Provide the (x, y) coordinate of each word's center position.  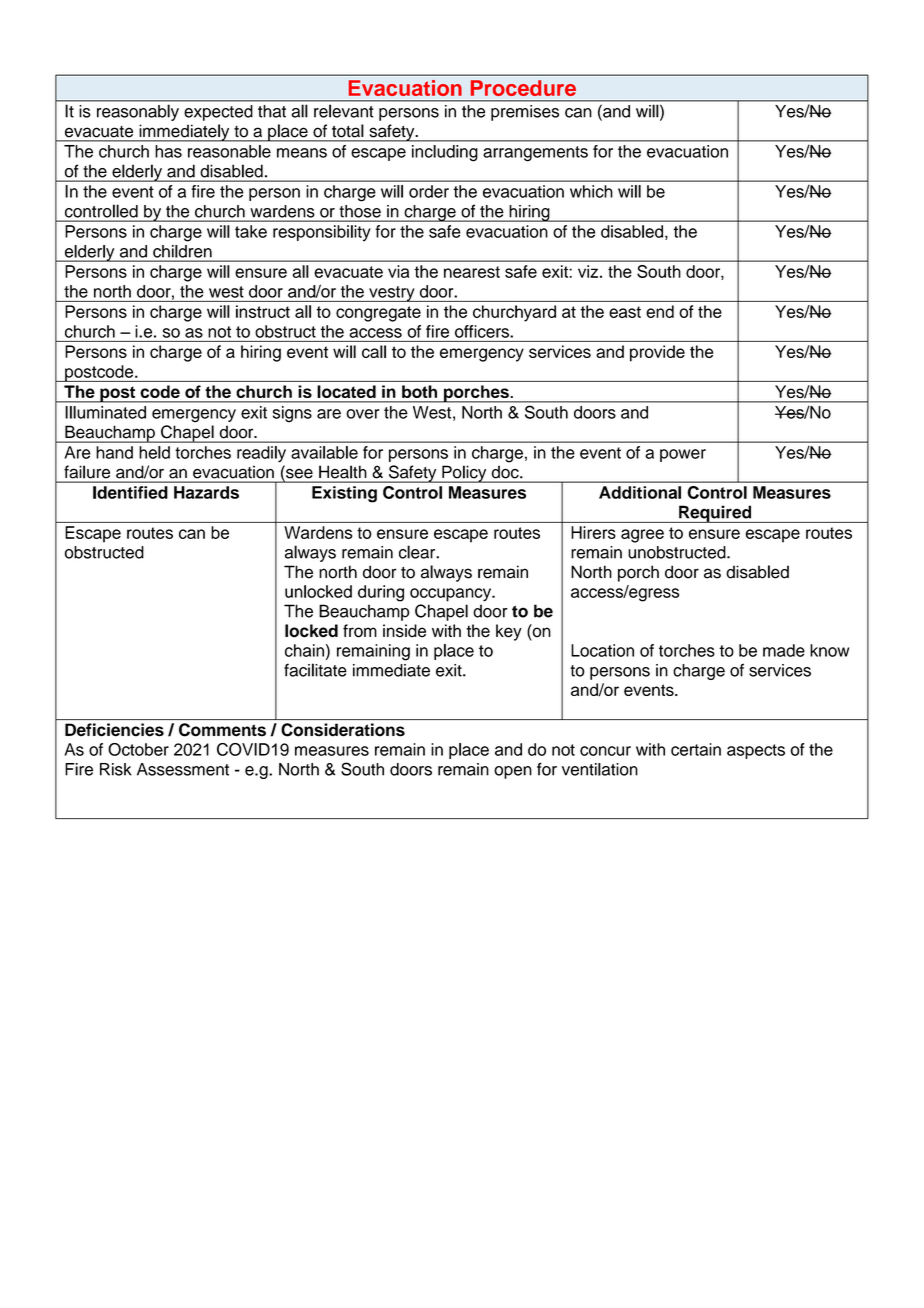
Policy (464, 474)
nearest (472, 272)
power (683, 455)
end (660, 311)
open (513, 772)
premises (525, 113)
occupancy (451, 595)
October (138, 749)
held (154, 452)
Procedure (523, 88)
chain (304, 650)
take (251, 231)
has (168, 151)
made (784, 650)
